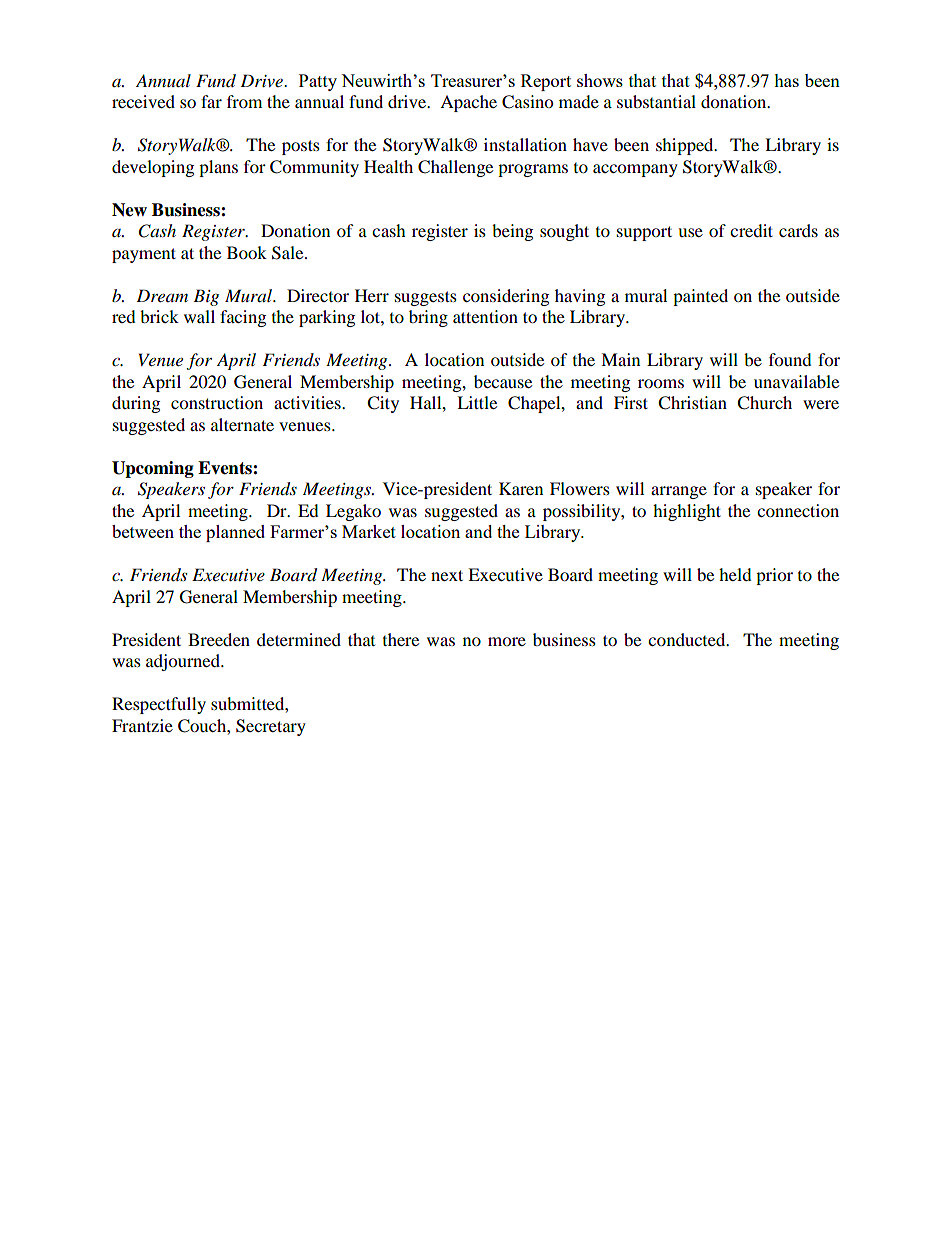 The width and height of the image is (952, 1233). What do you see at coordinates (468, 103) in the image?
I see `Apache` at bounding box center [468, 103].
